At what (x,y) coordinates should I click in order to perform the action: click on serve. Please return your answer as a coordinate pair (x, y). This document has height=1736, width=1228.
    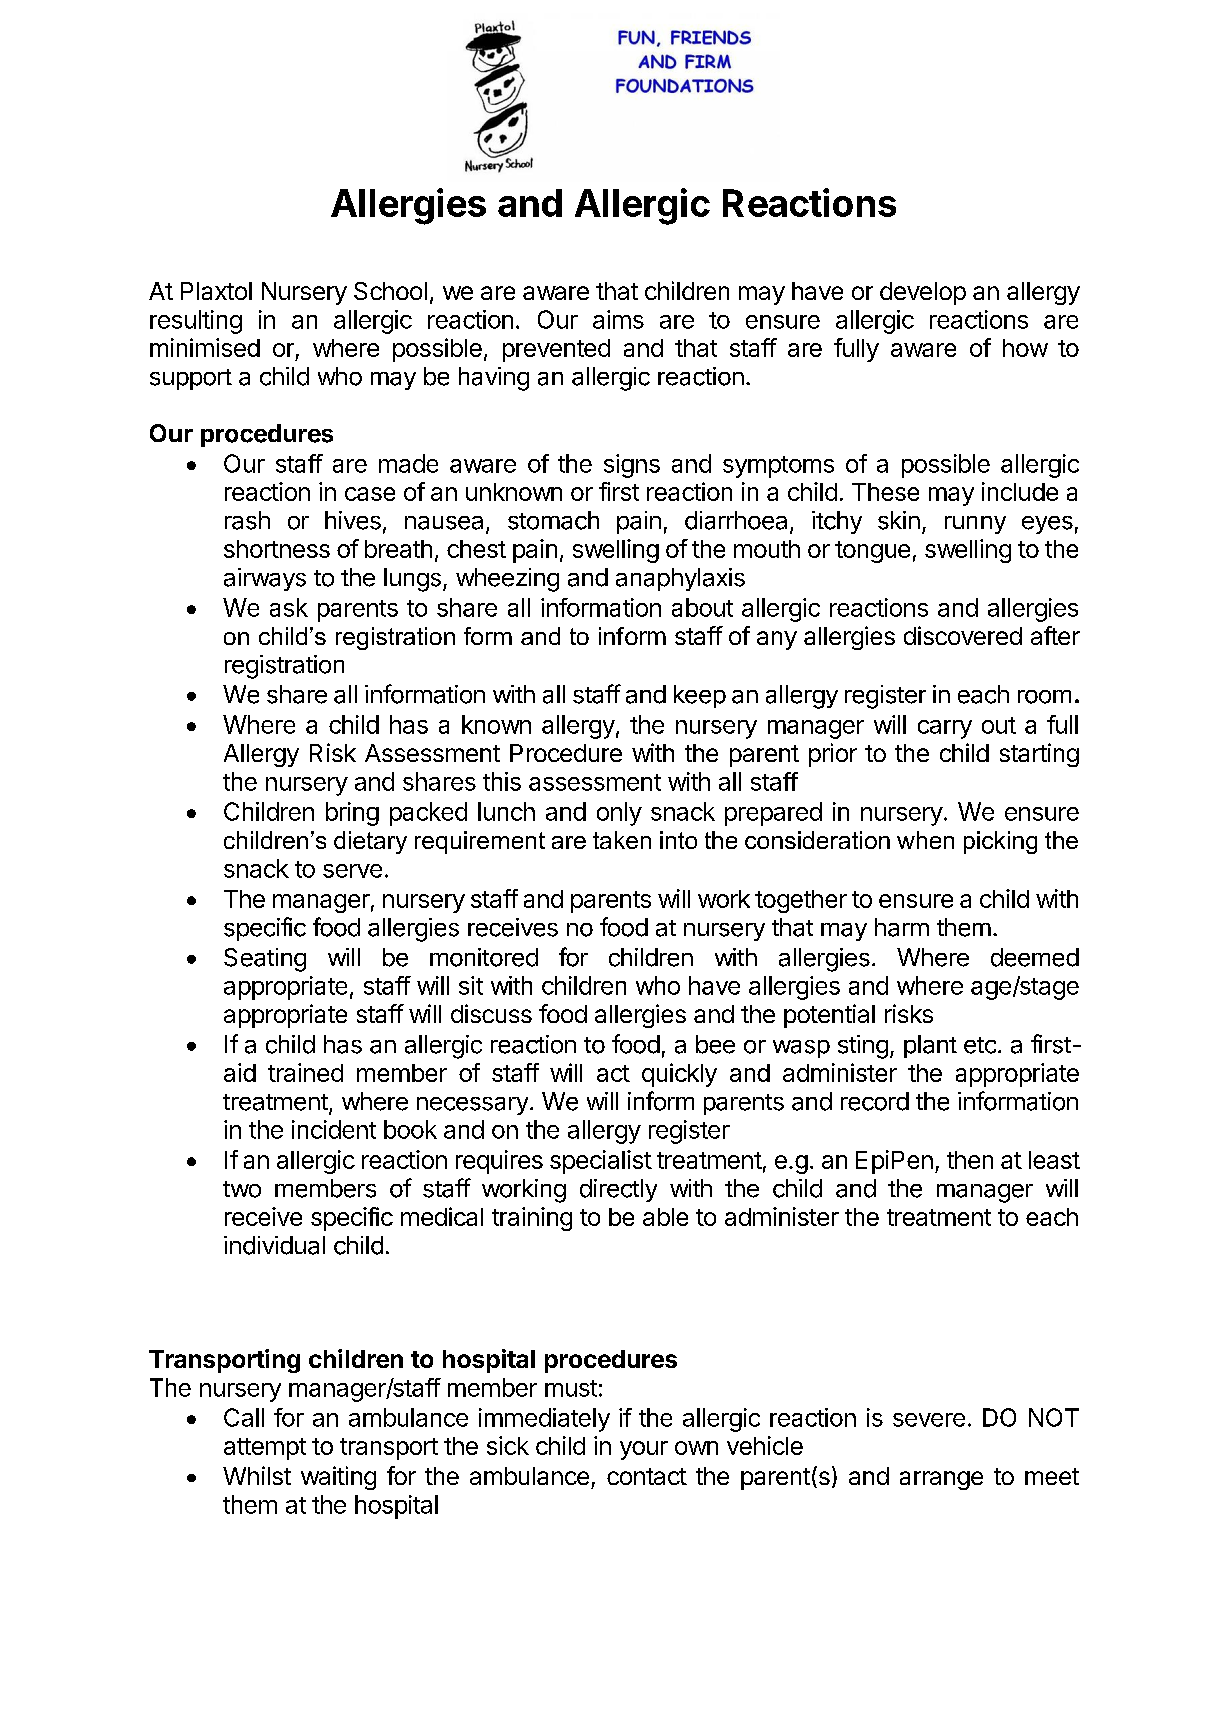
    Looking at the image, I should click on (352, 871).
